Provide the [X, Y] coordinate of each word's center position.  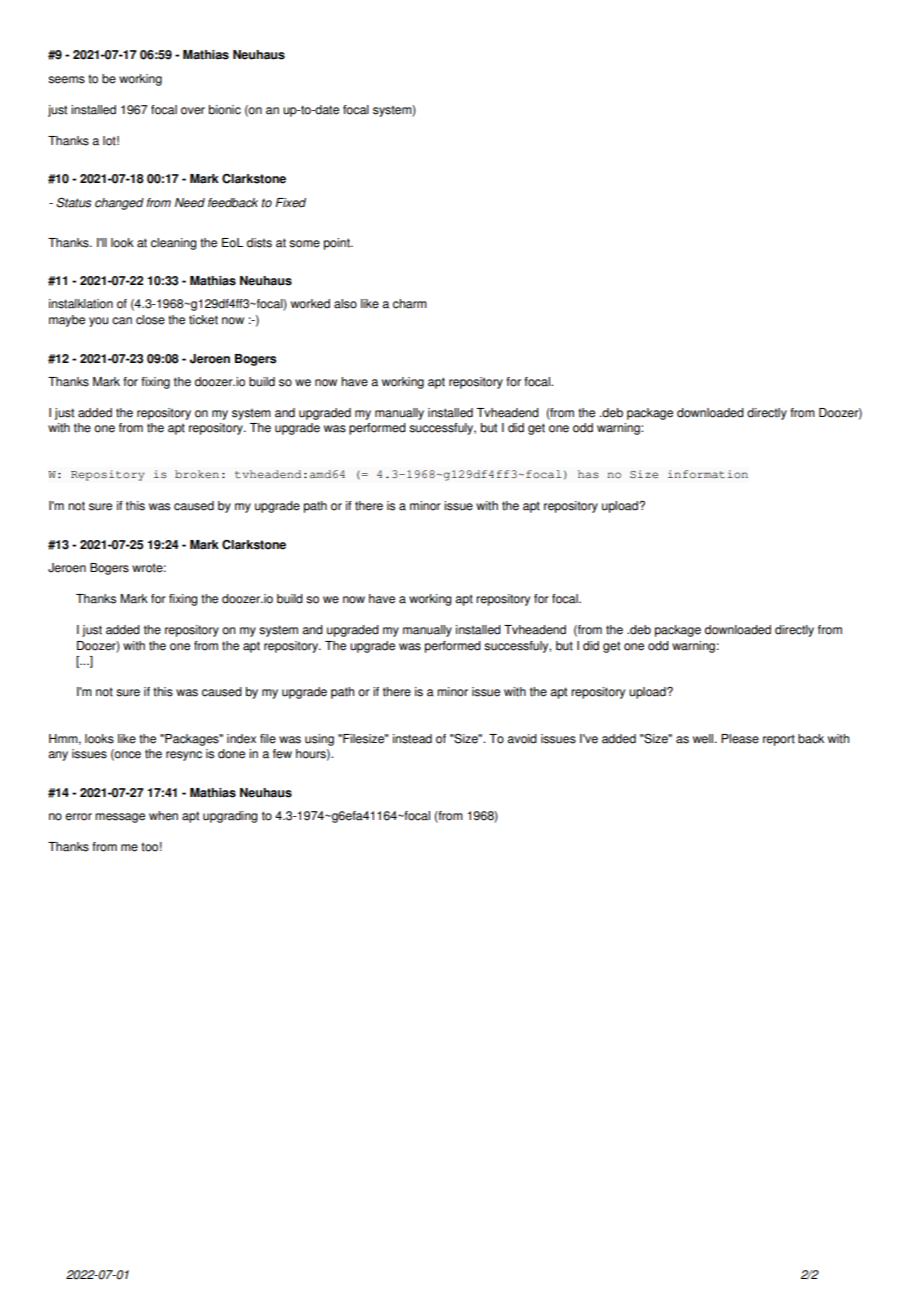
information [708, 474]
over [193, 111]
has [588, 474]
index [241, 739]
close [150, 320]
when [163, 816]
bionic [225, 110]
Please [740, 739]
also [345, 304]
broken [197, 474]
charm [410, 304]
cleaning [174, 244]
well [704, 739]
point [338, 244]
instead [412, 739]
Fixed [290, 203]
